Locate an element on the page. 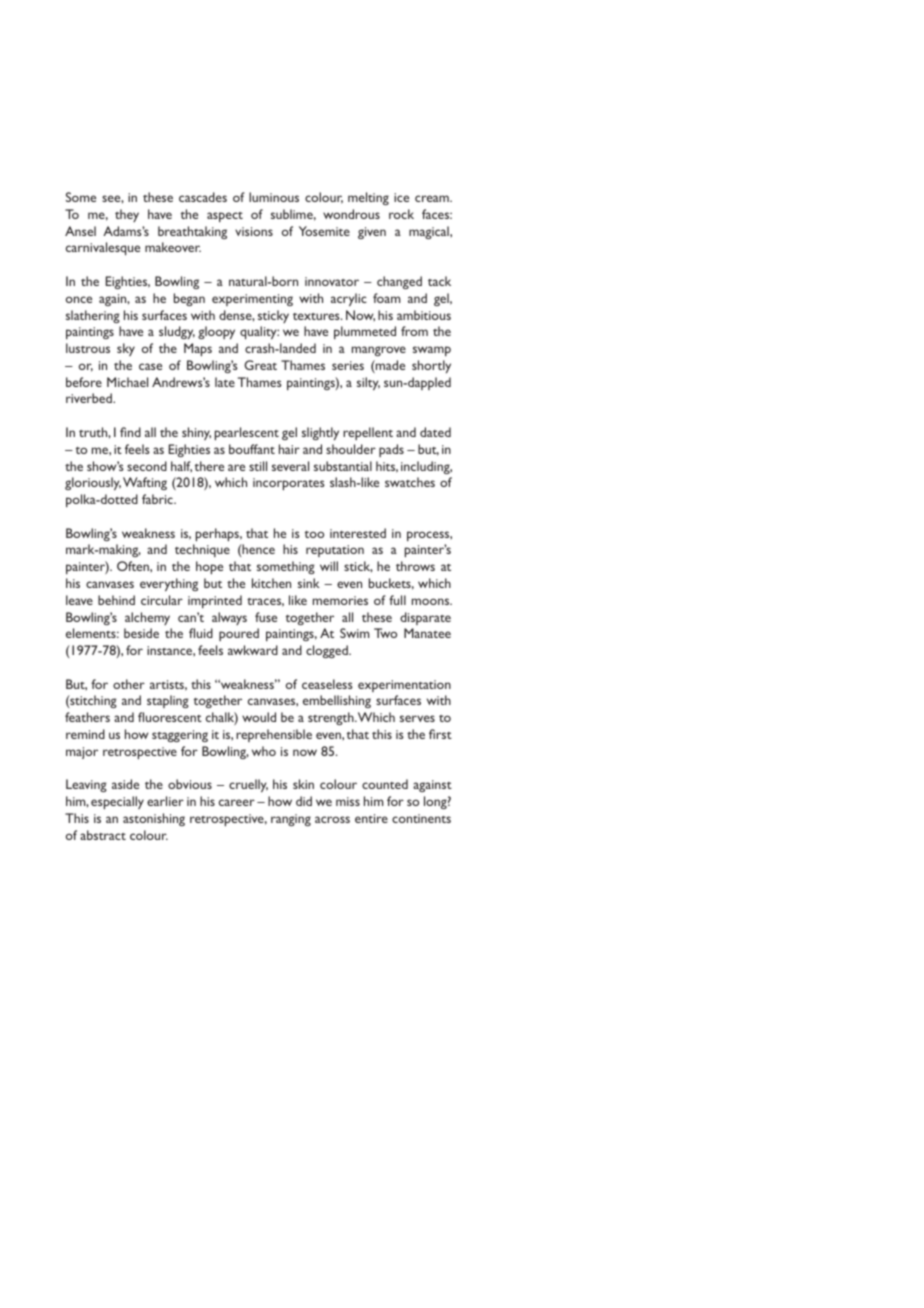 The image size is (924, 1308). rock is located at coordinates (401, 214).
